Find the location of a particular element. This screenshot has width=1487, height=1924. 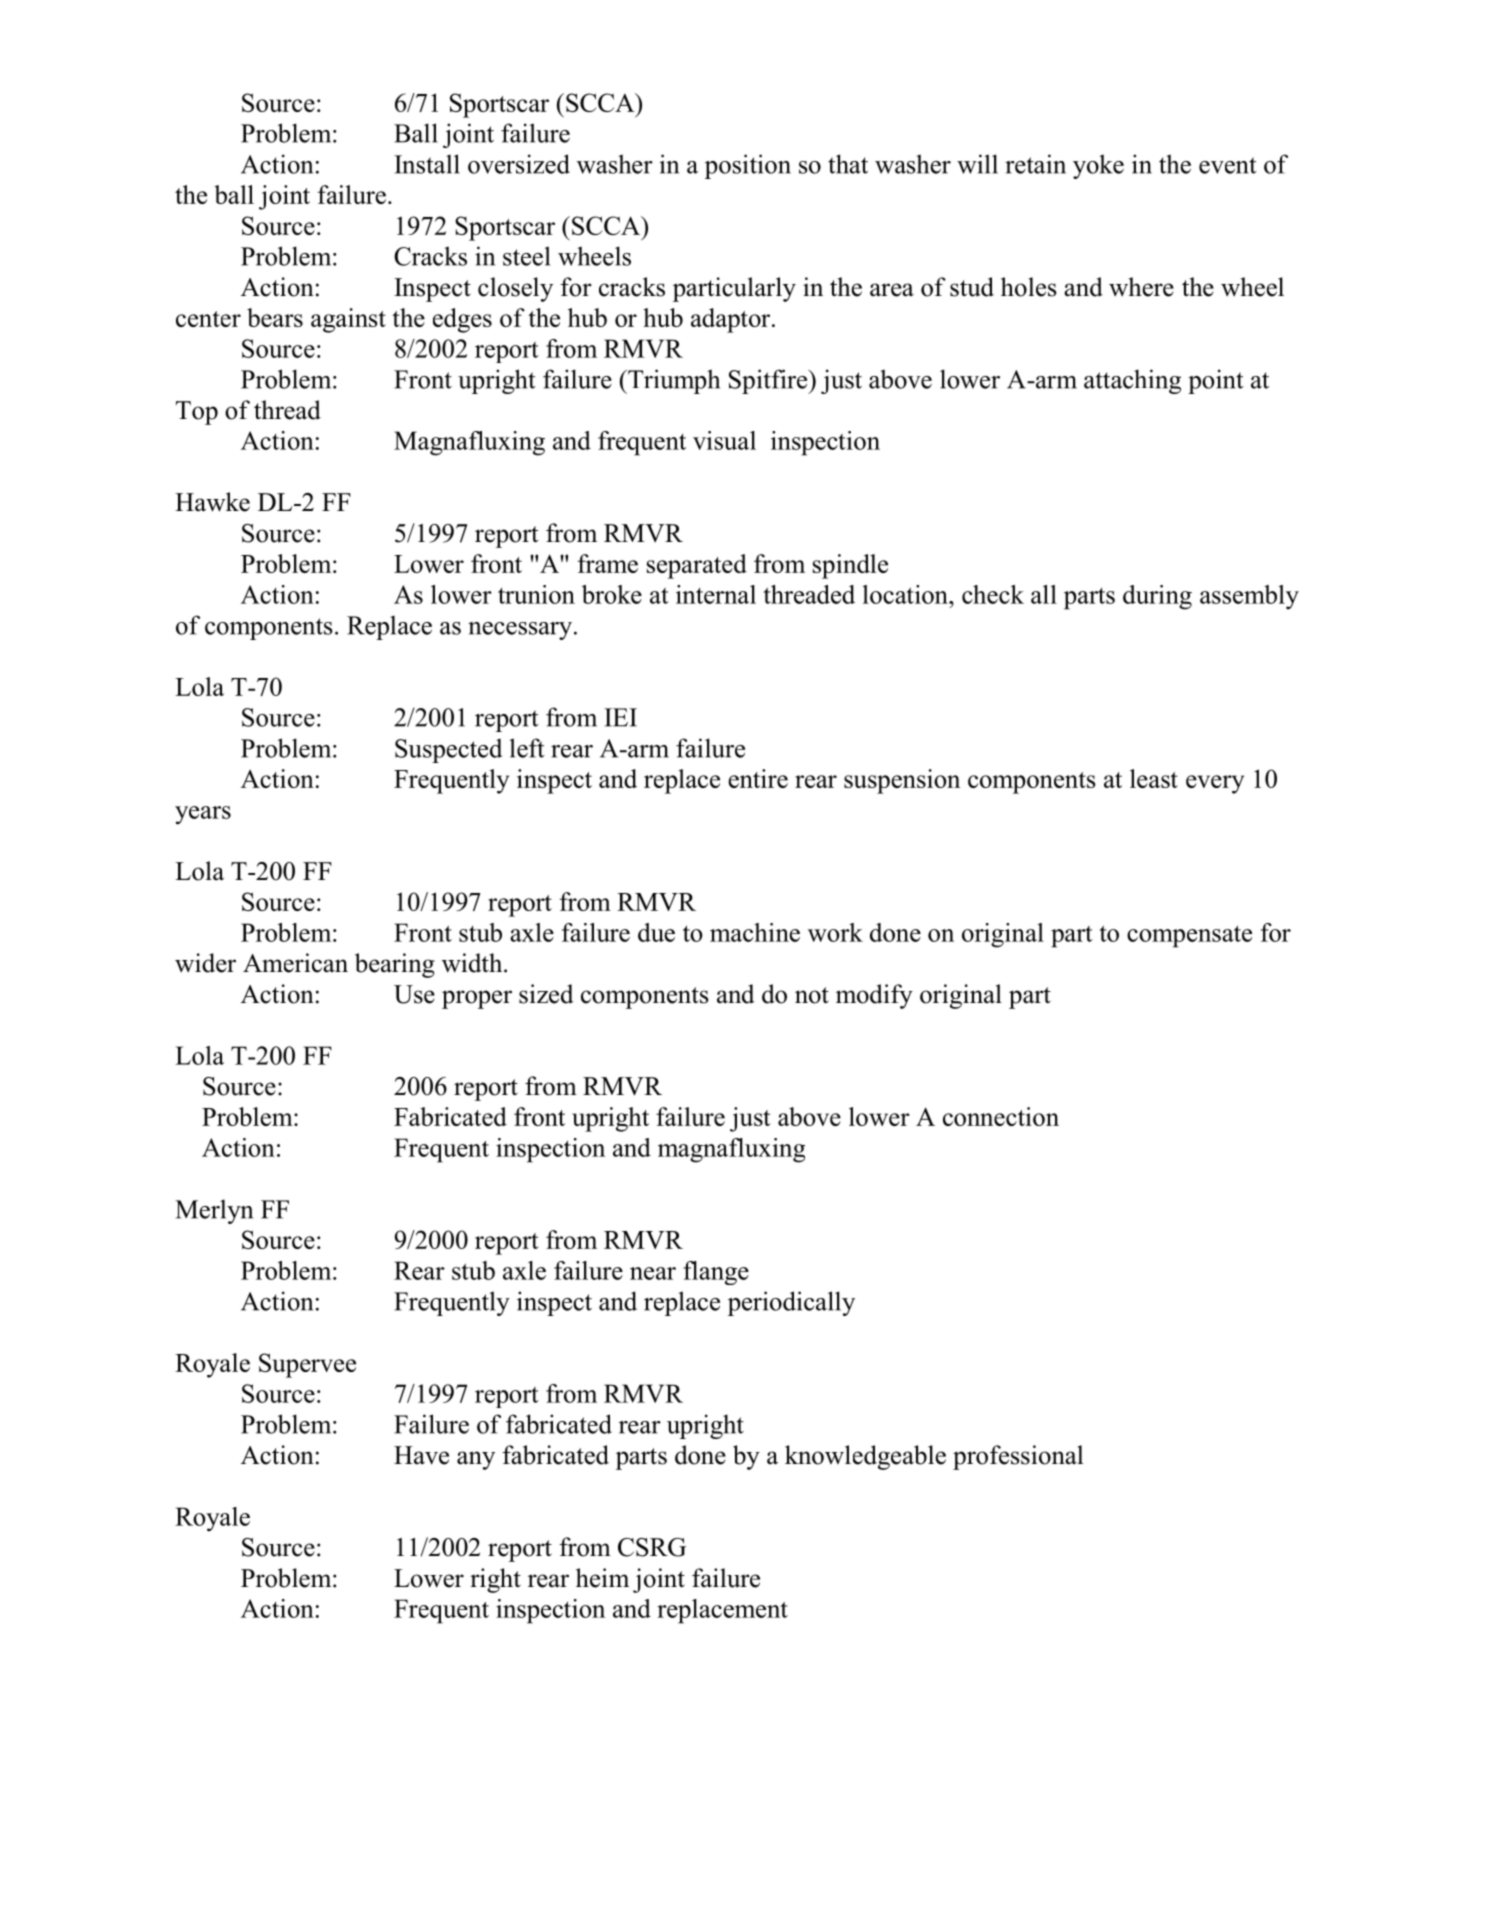

position is located at coordinates (748, 166).
